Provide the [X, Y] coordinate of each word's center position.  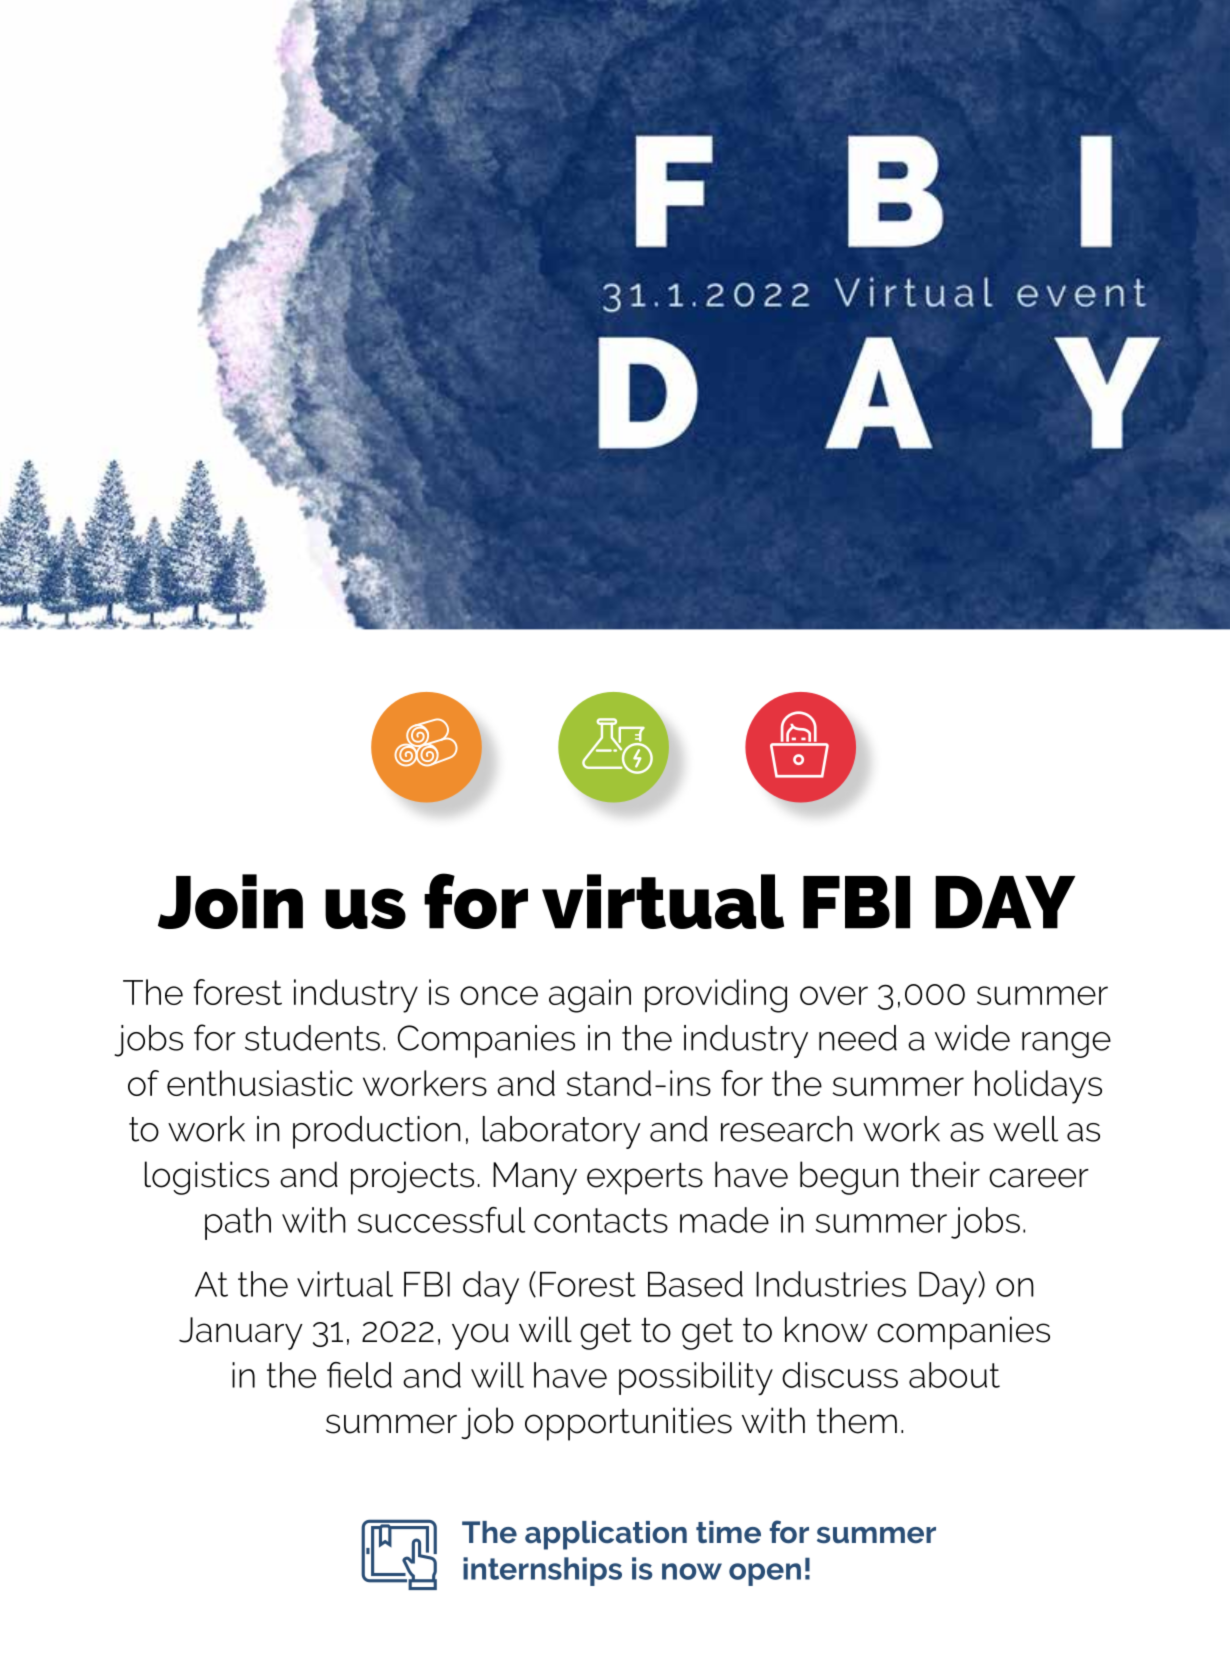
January [241, 1333]
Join [230, 901]
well [1025, 1129]
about [954, 1375]
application [606, 1535]
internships [542, 1571]
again [590, 996]
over [834, 995]
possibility [696, 1379]
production [377, 1132]
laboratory [562, 1132]
